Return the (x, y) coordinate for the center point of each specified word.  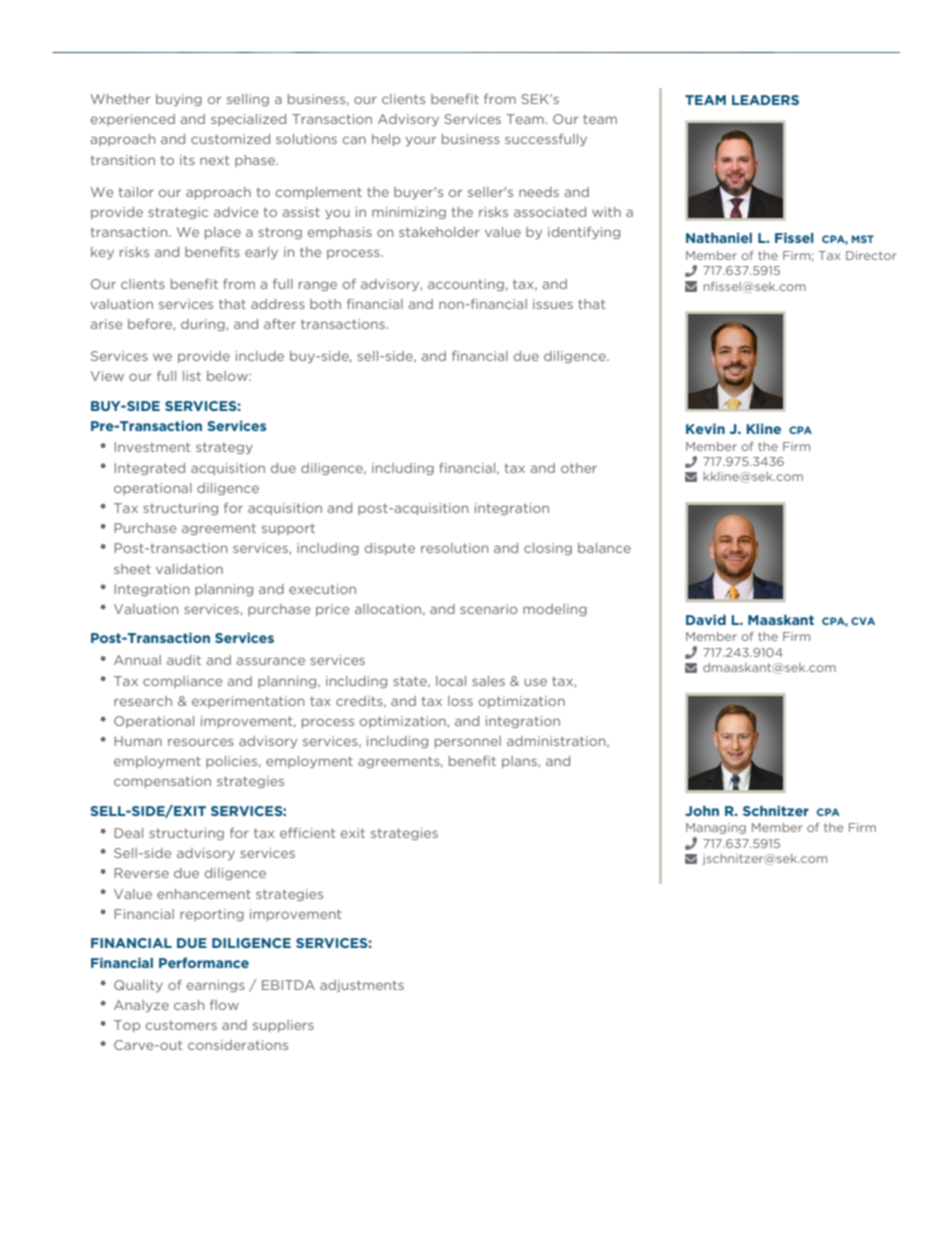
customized (230, 139)
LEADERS (765, 100)
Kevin (705, 428)
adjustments (362, 986)
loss (460, 701)
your (421, 141)
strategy (224, 448)
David (706, 619)
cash (189, 1005)
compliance (182, 682)
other (579, 468)
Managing (716, 828)
